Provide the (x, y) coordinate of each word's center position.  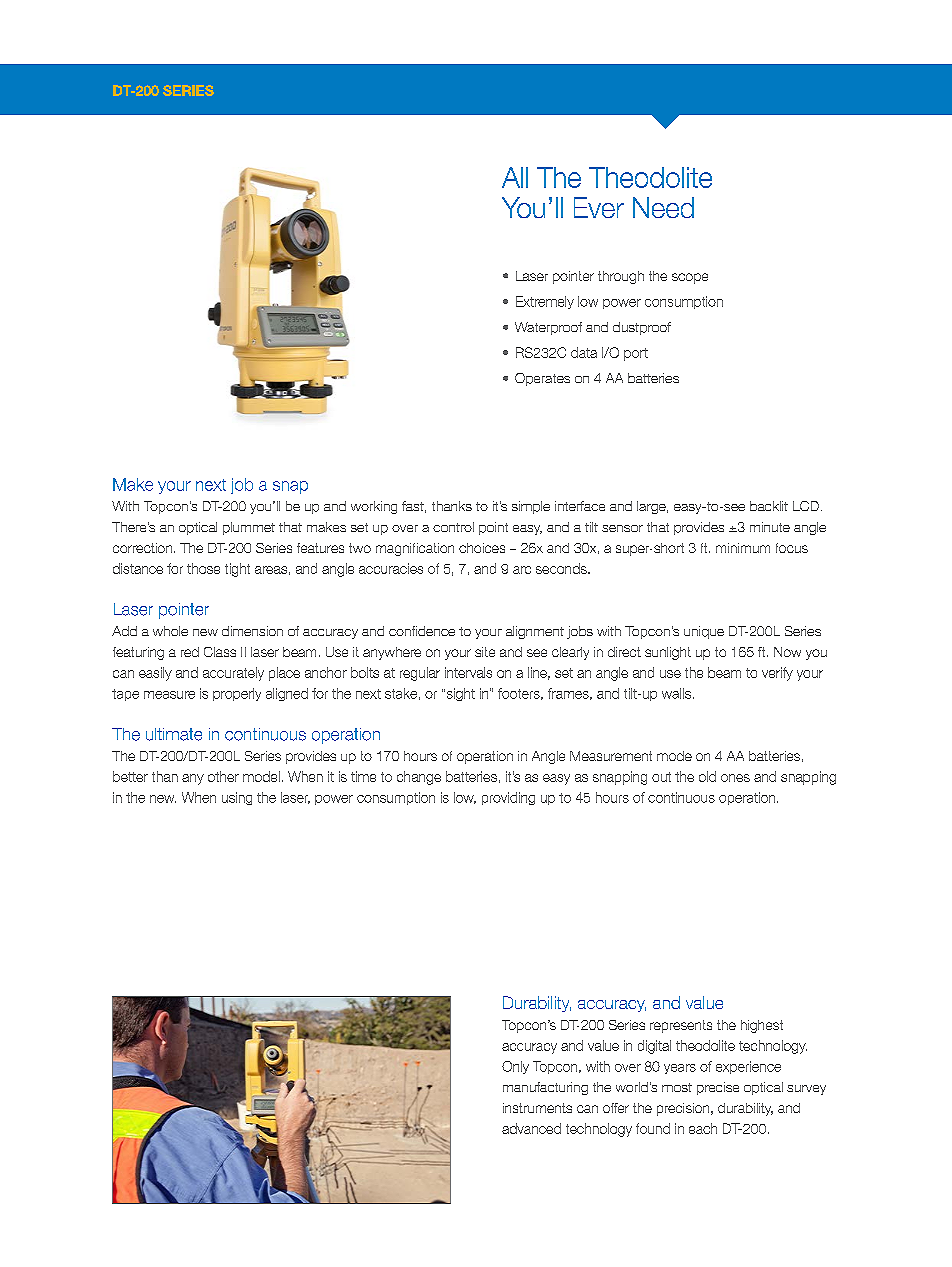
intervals (468, 672)
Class (220, 652)
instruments (537, 1108)
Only (515, 1067)
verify (777, 674)
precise (718, 1088)
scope (690, 278)
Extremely (545, 302)
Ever (599, 207)
